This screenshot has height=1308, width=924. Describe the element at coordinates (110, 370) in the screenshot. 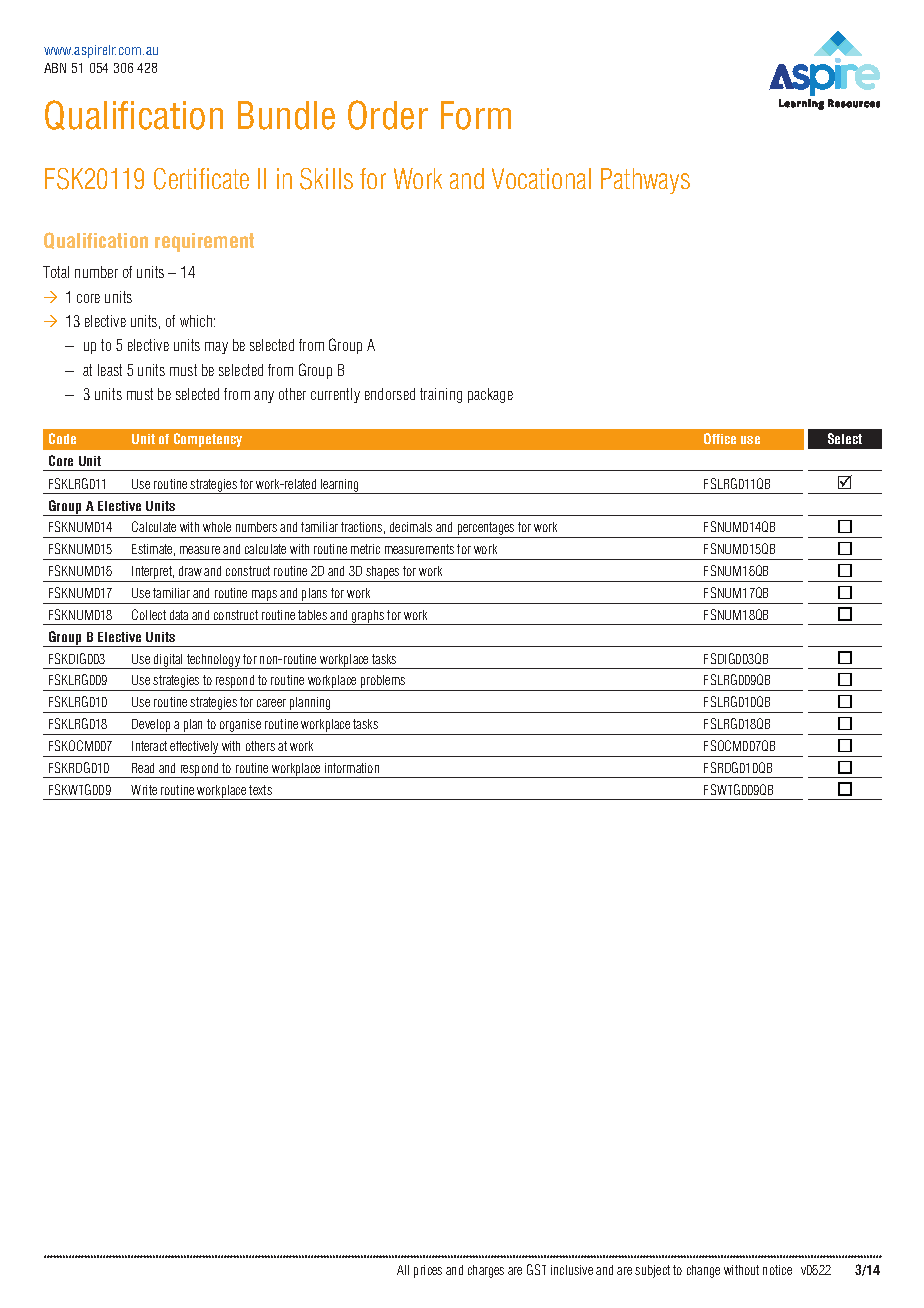

I see `least` at that location.
